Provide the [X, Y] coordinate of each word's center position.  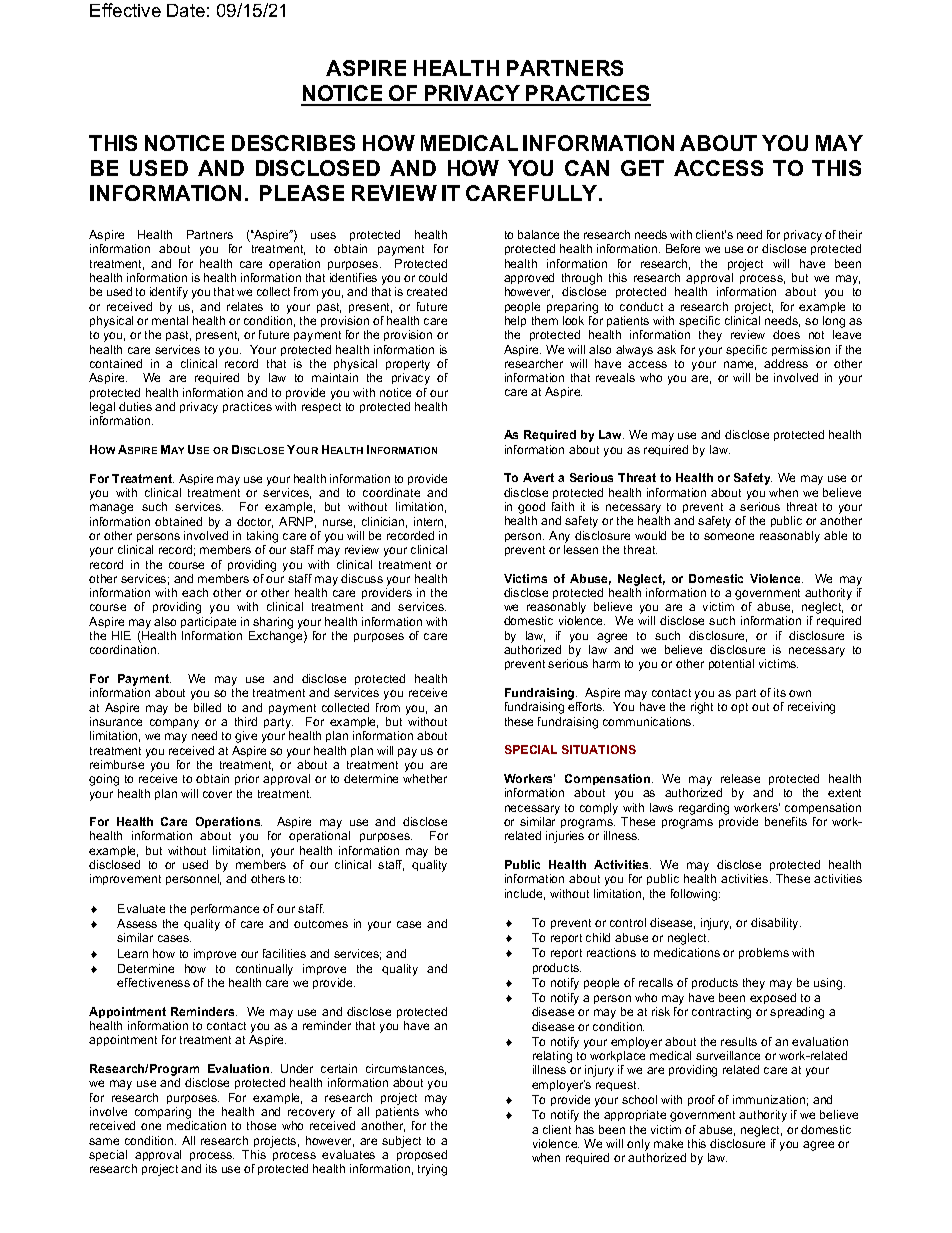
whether [425, 778]
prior [247, 779]
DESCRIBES [293, 143]
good [531, 509]
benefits [786, 821]
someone [729, 536]
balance [538, 234]
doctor [255, 522]
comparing [163, 1114]
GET [642, 168]
